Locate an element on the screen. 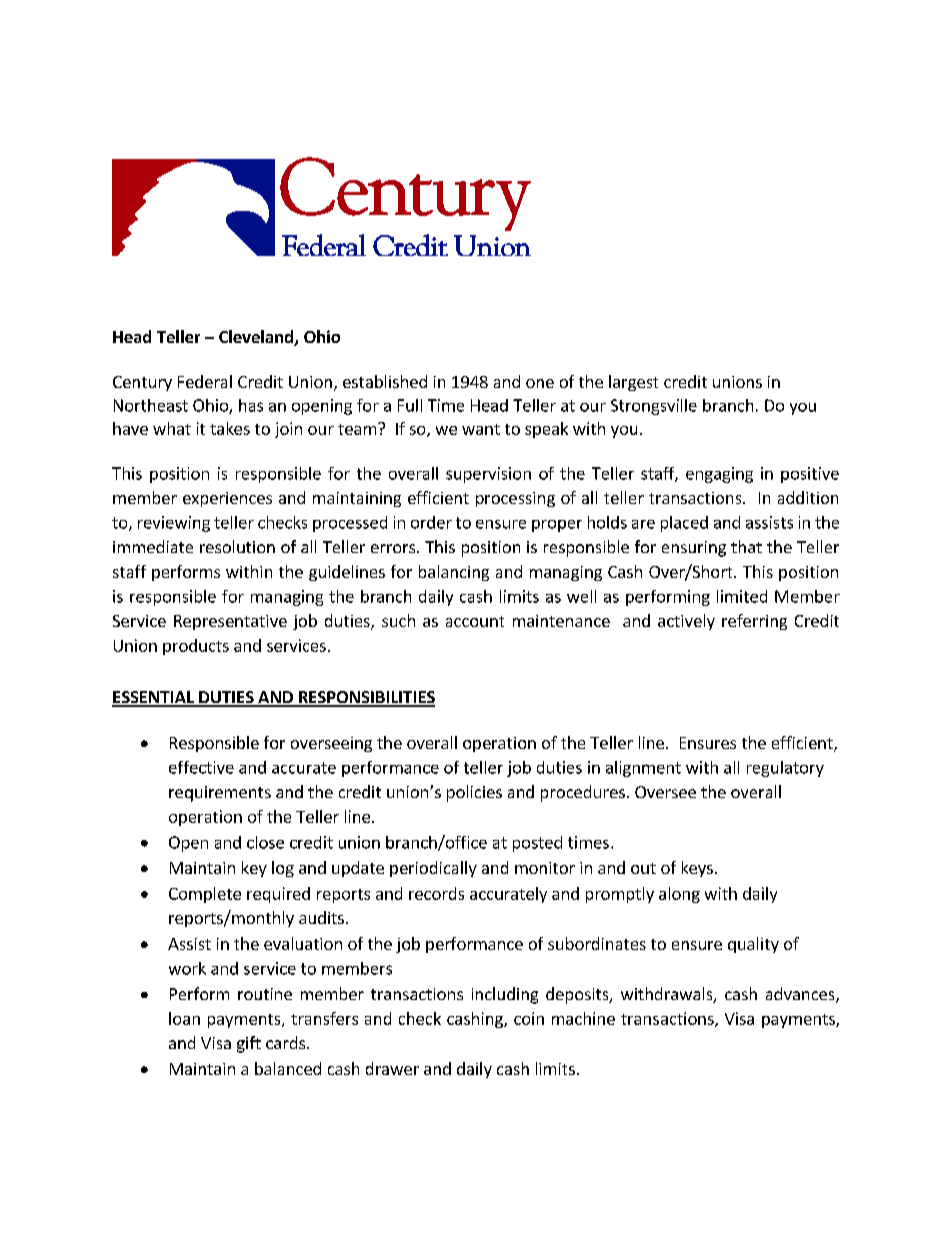  RESPONSIBILITIES is located at coordinates (365, 698).
